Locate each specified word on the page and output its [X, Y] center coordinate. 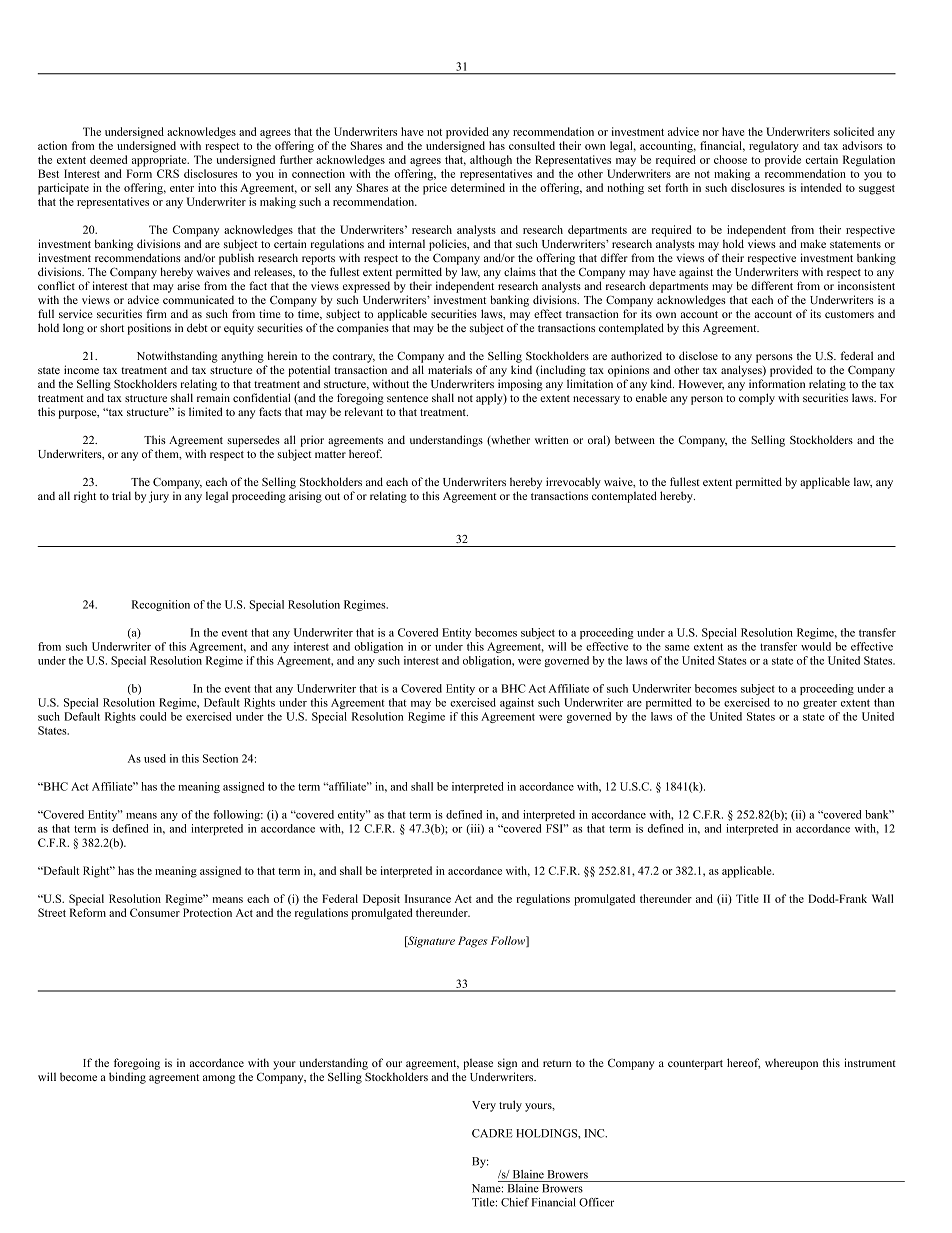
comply [757, 399]
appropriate [160, 161]
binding [127, 1078]
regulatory [774, 147]
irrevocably [573, 483]
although [491, 161]
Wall [882, 898]
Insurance [428, 898]
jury [159, 497]
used [155, 758]
